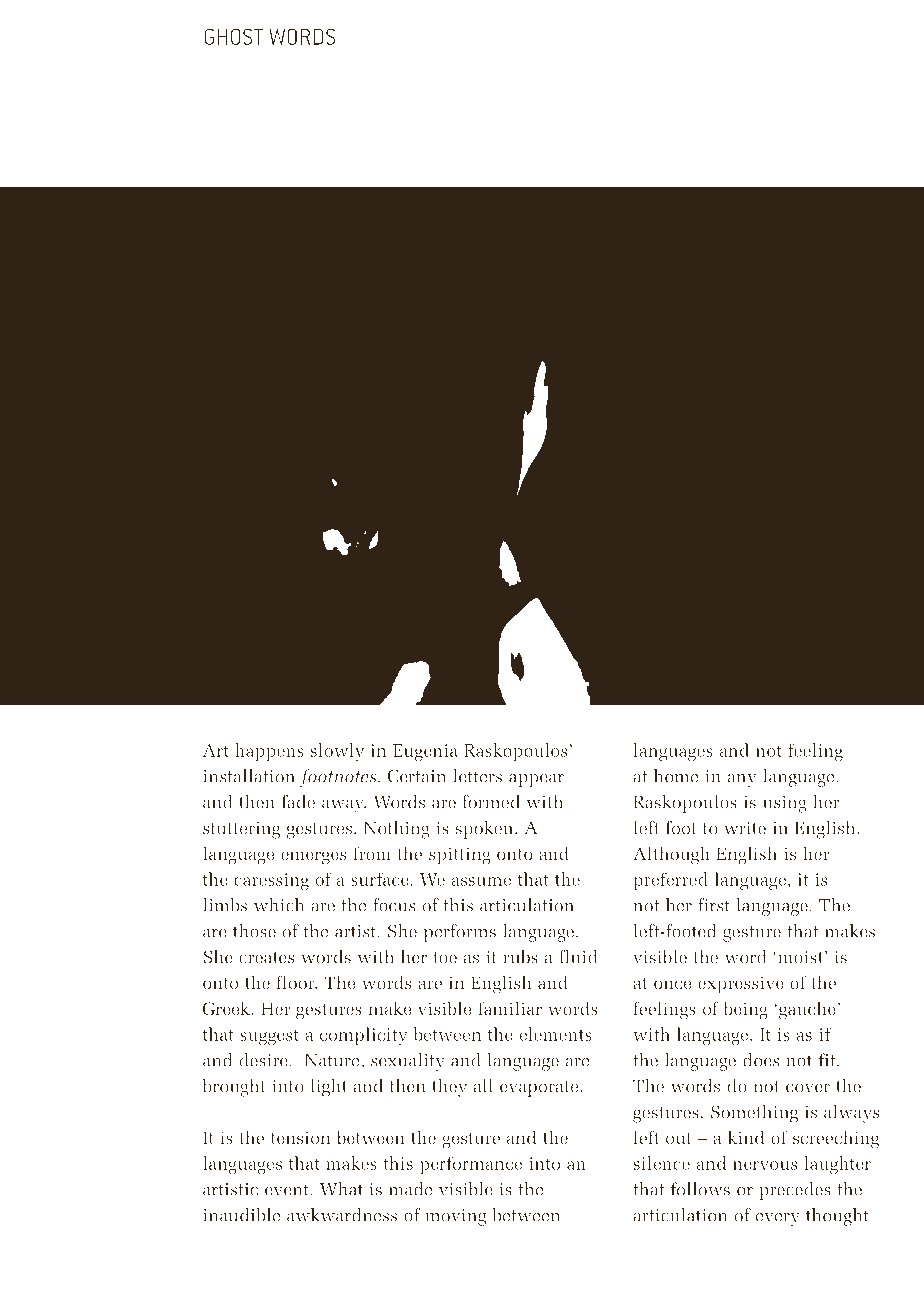  What do you see at coordinates (742, 780) in the screenshot?
I see `any` at bounding box center [742, 780].
